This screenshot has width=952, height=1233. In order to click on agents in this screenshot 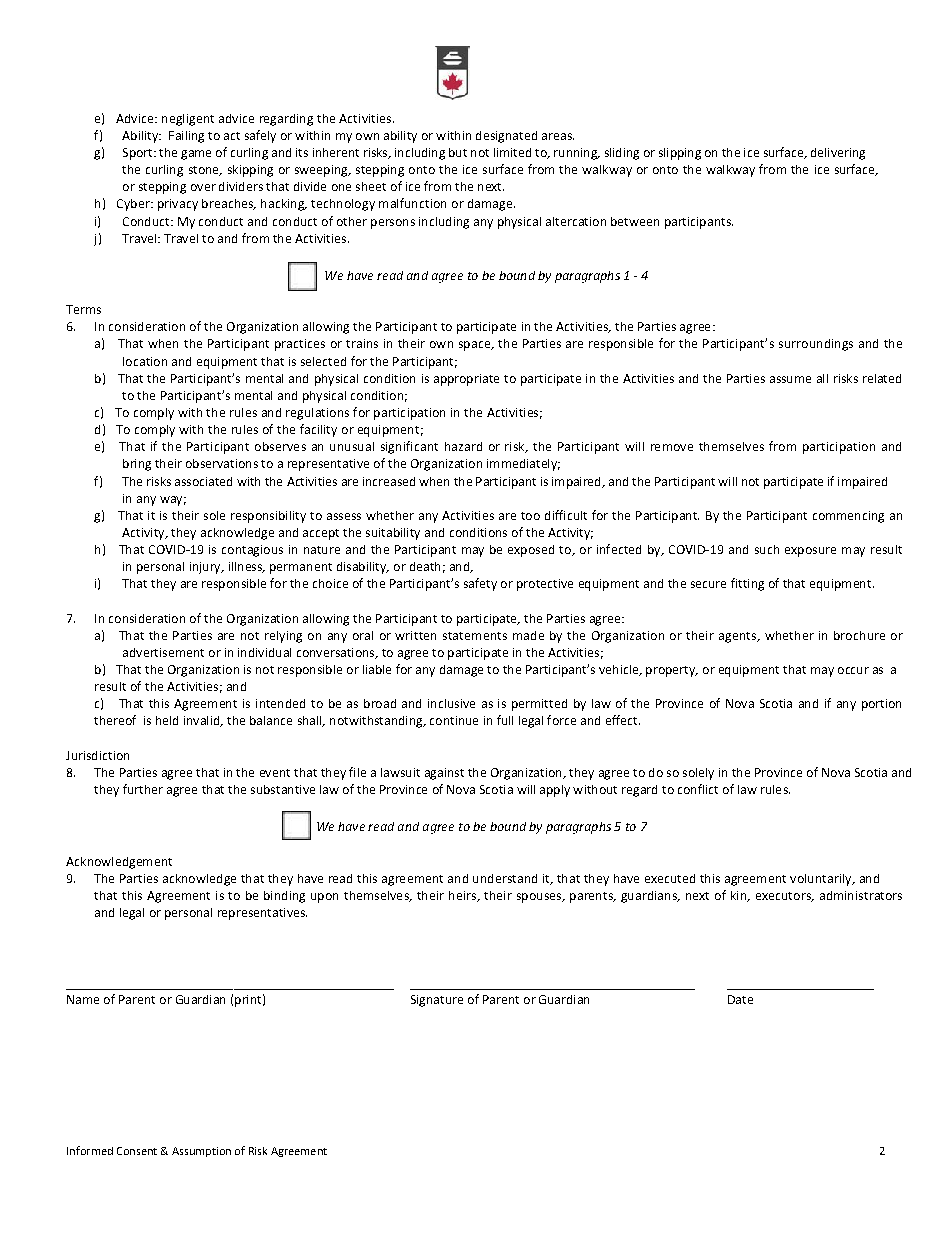, I will do `click(738, 637)`.
